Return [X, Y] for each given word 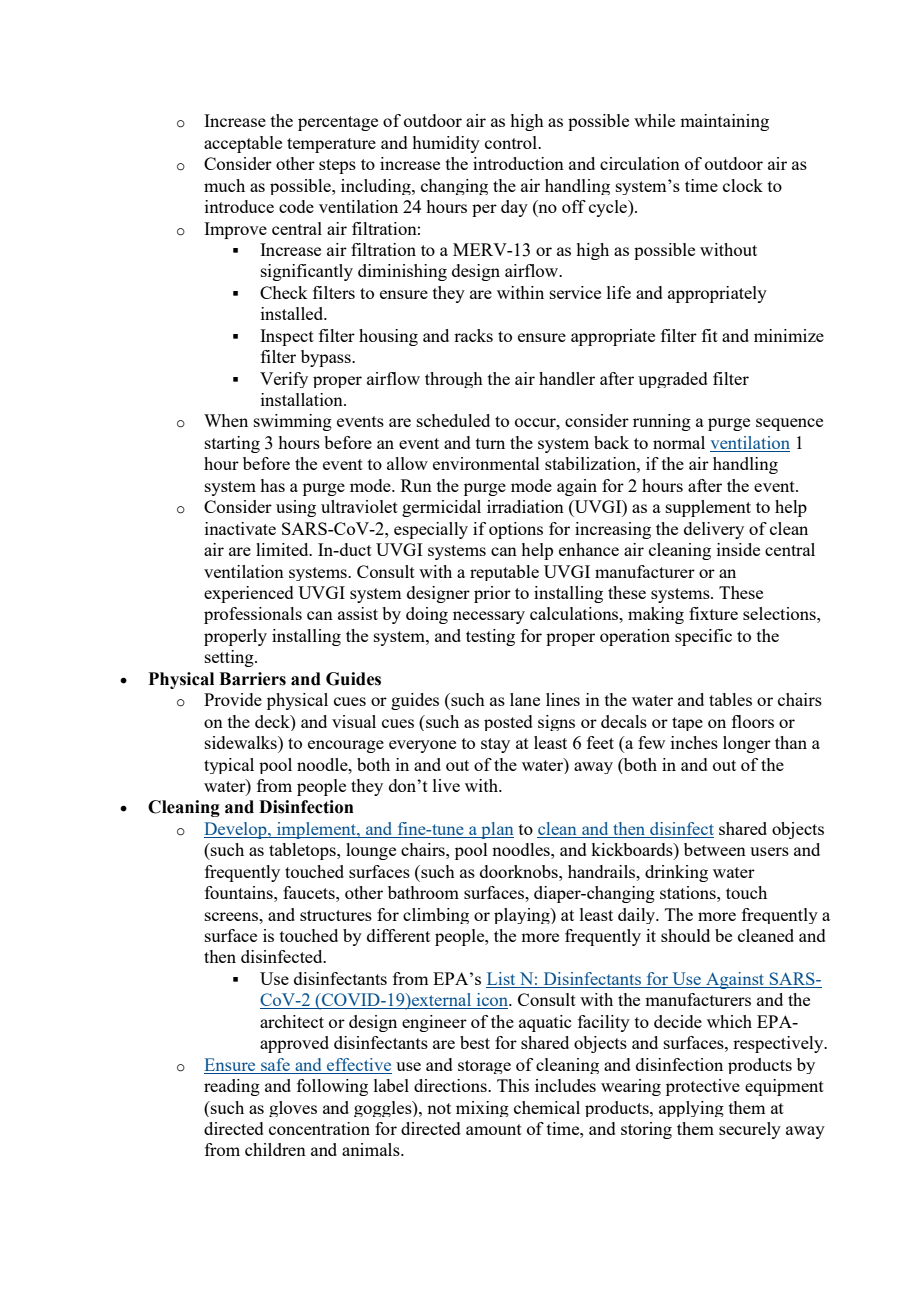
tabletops [303, 851]
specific [703, 637]
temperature [331, 145]
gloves [293, 1109]
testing [490, 637]
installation [303, 399]
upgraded [673, 380]
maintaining [724, 122]
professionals [253, 615]
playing [523, 916]
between [715, 849]
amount [494, 1129]
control [512, 142]
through [454, 380]
